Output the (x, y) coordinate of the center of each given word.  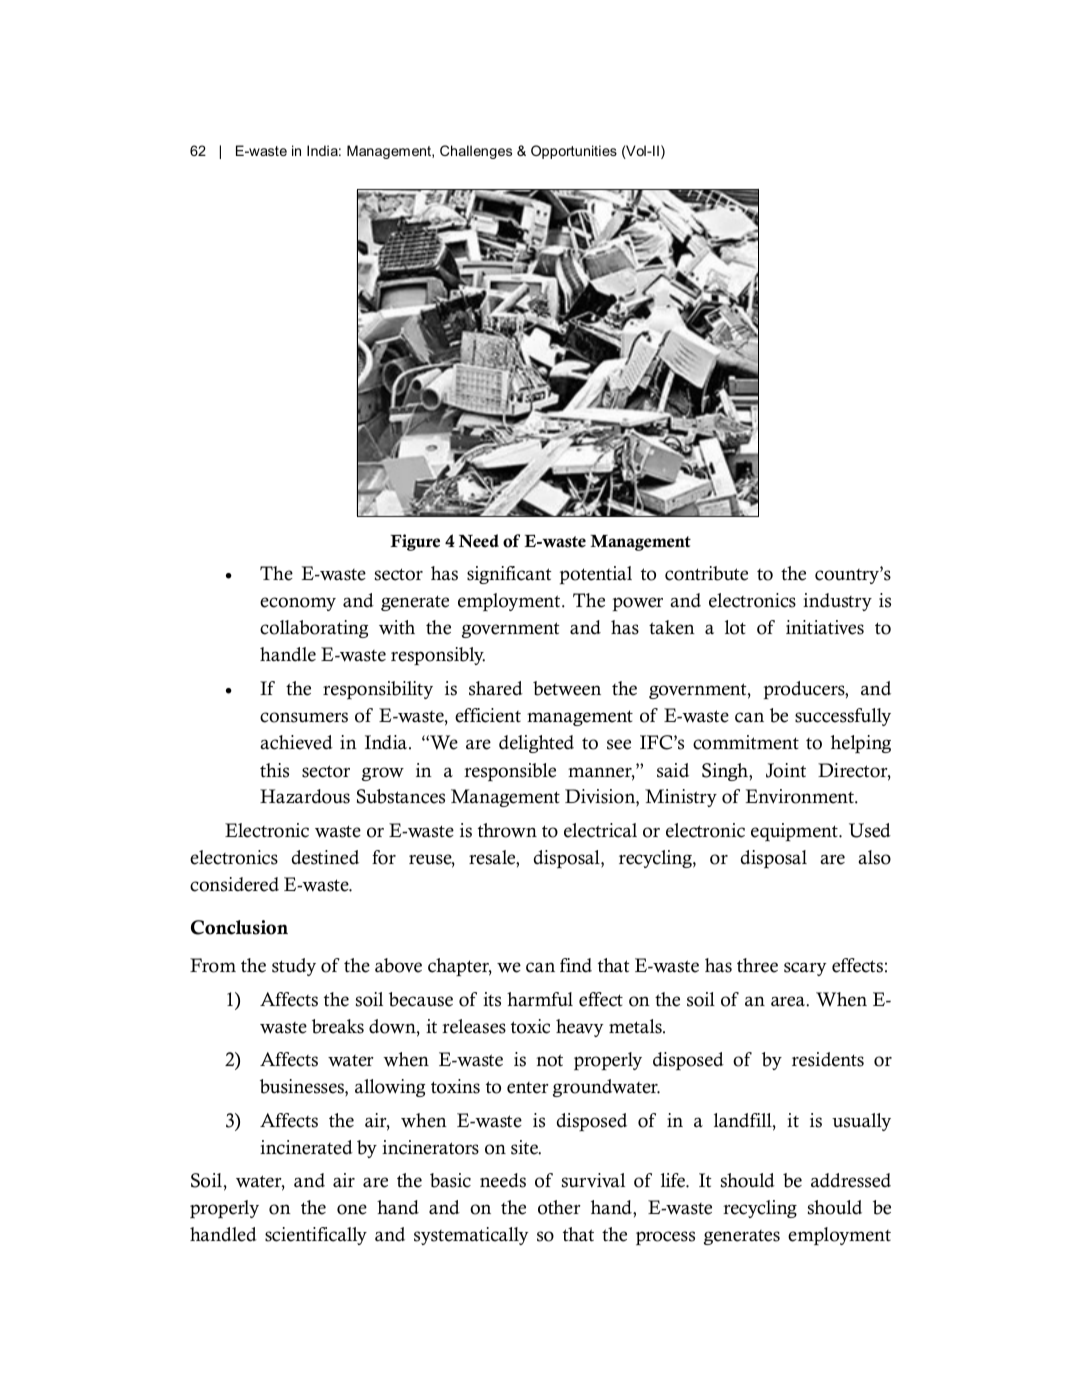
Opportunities (574, 152)
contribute (706, 573)
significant (509, 575)
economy (298, 604)
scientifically (316, 1236)
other (559, 1207)
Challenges (476, 152)
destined (325, 857)
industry (837, 602)
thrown (507, 830)
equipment (795, 832)
